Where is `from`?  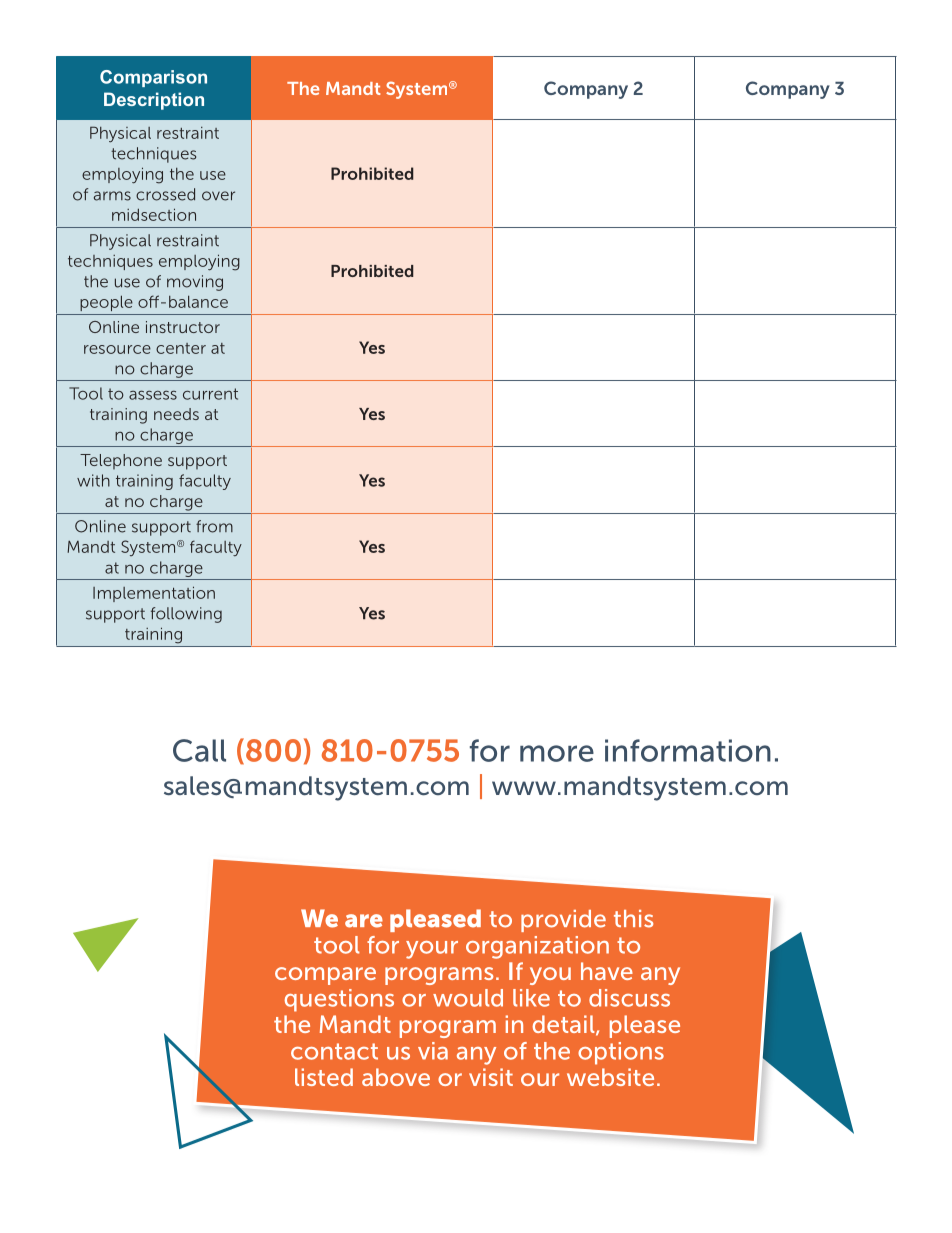
from is located at coordinates (214, 526).
